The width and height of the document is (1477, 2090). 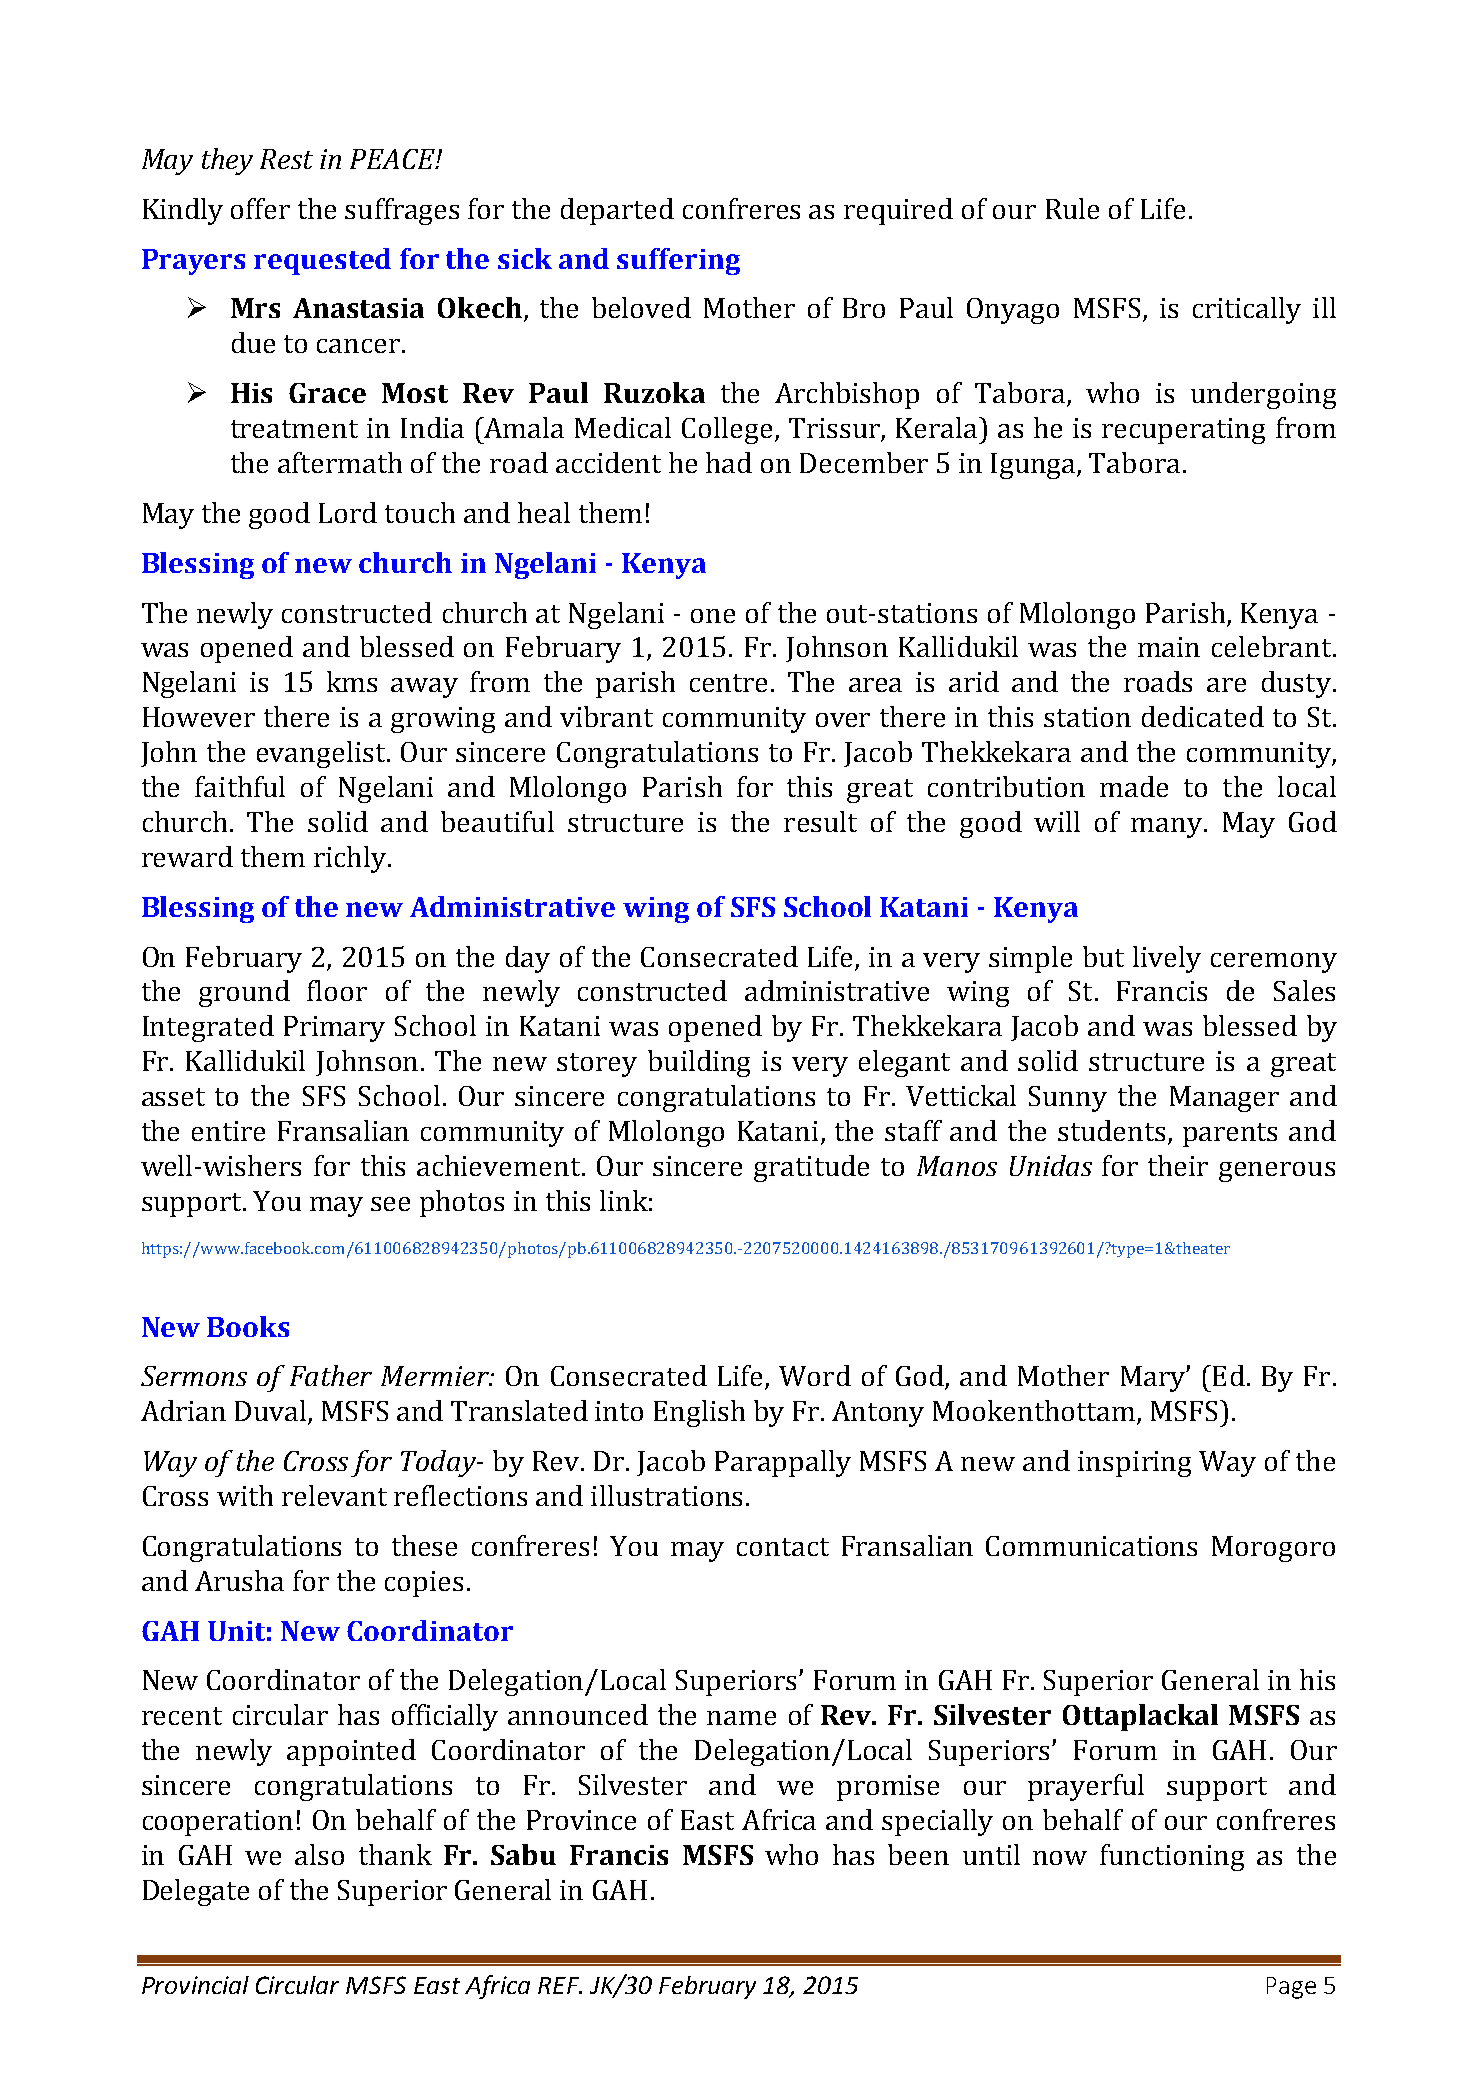 I want to click on floor, so click(x=337, y=990).
